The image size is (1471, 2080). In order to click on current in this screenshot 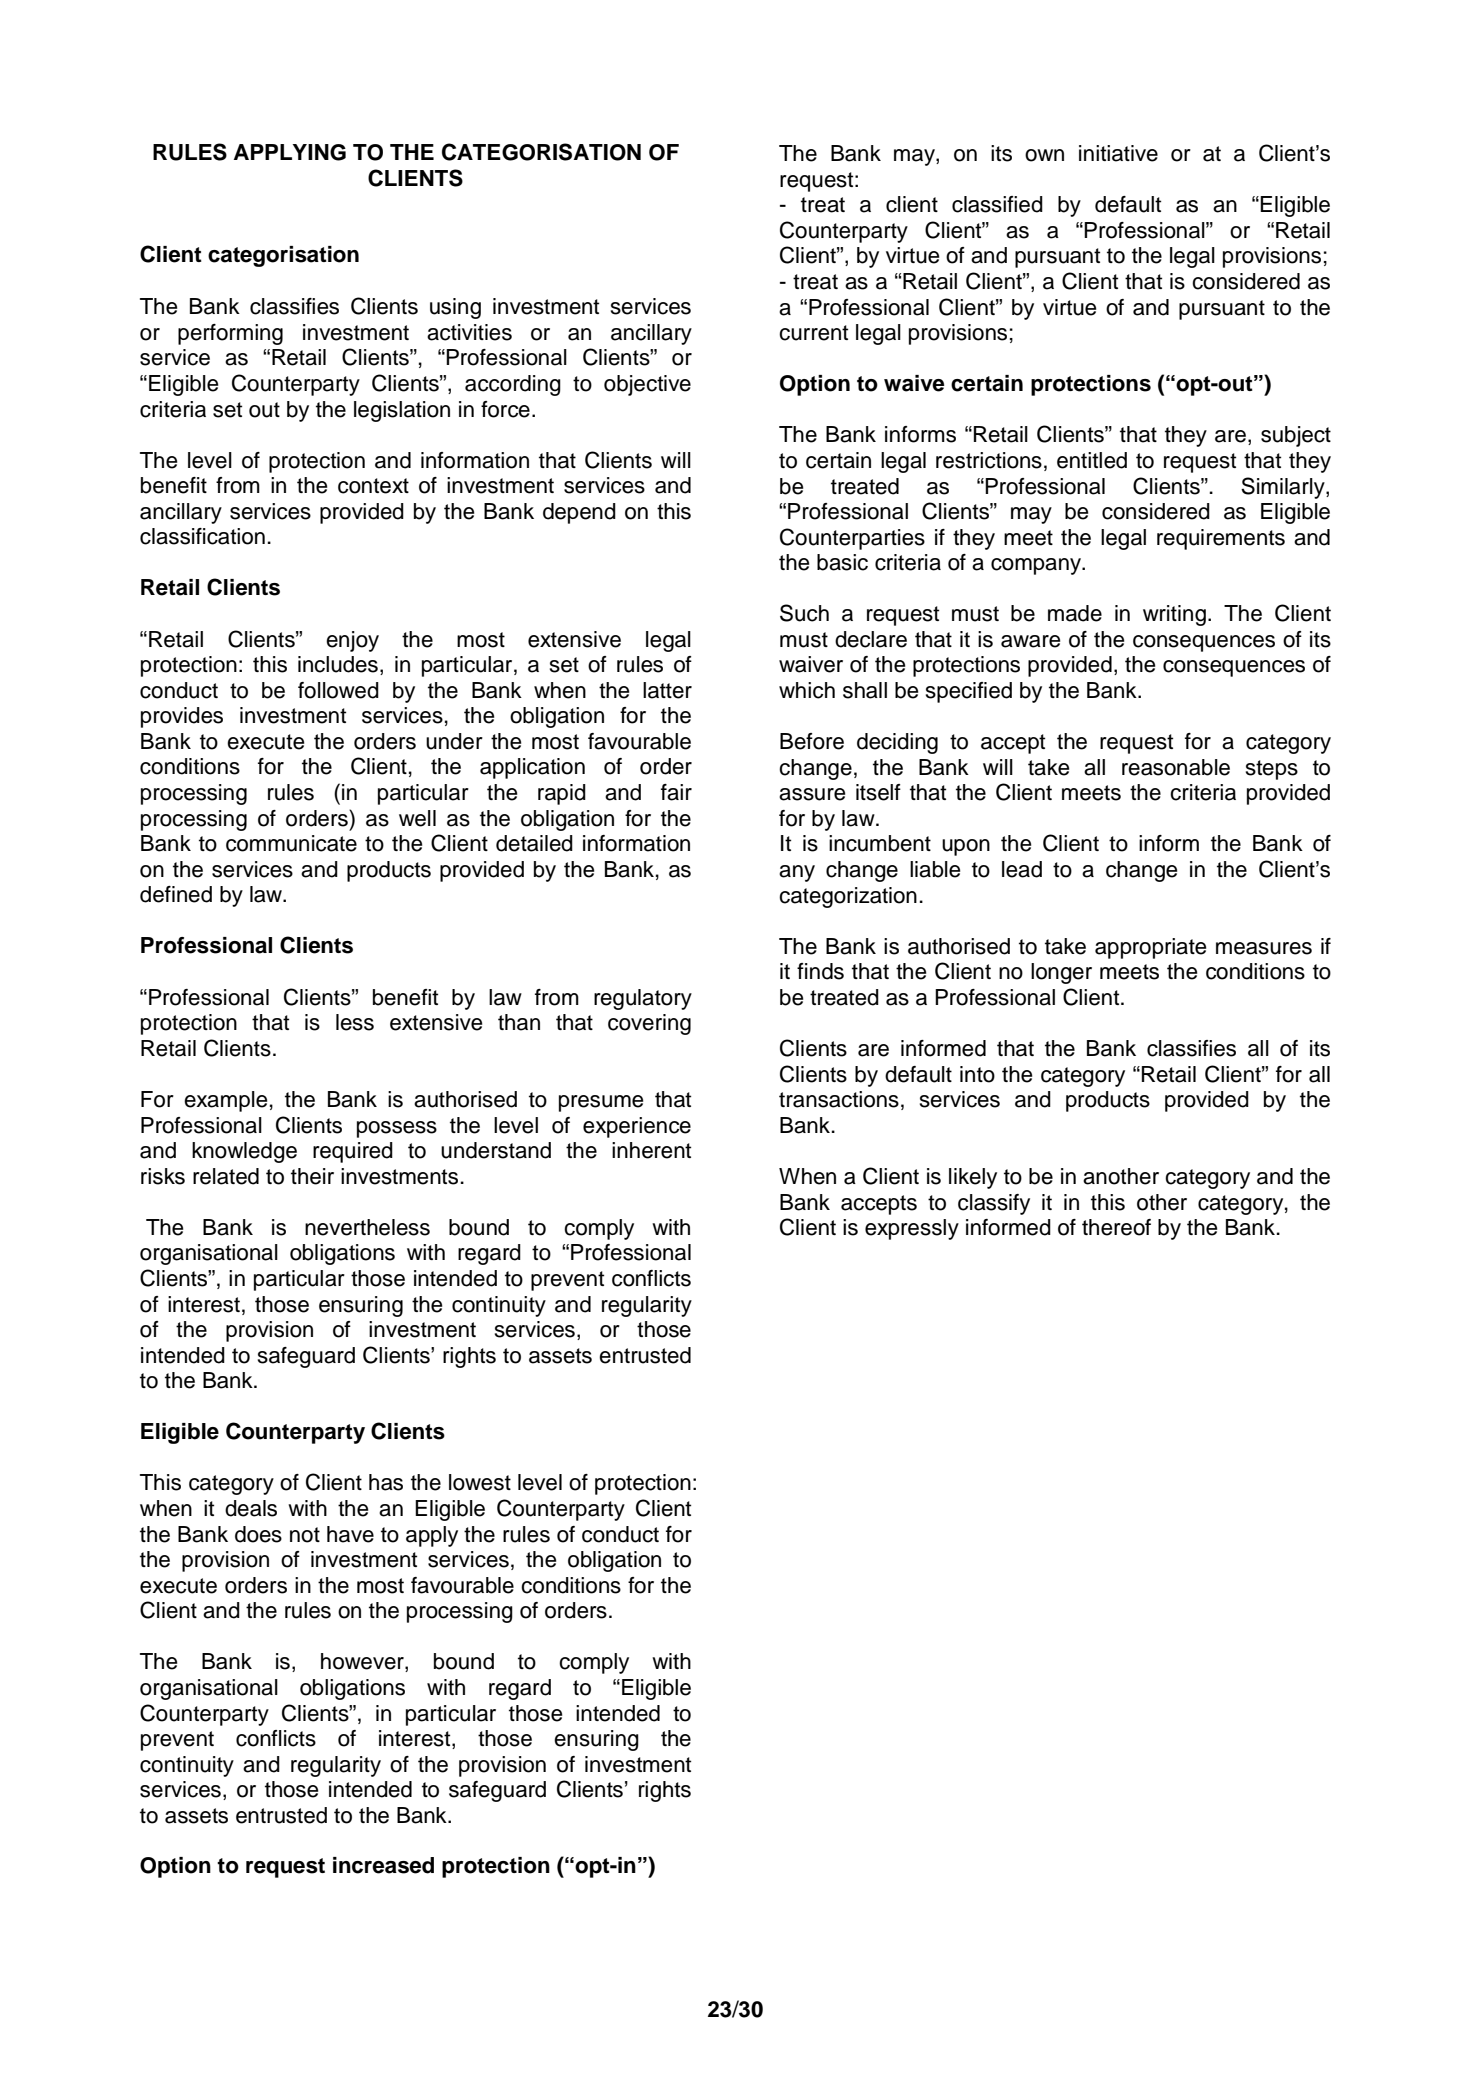, I will do `click(813, 333)`.
